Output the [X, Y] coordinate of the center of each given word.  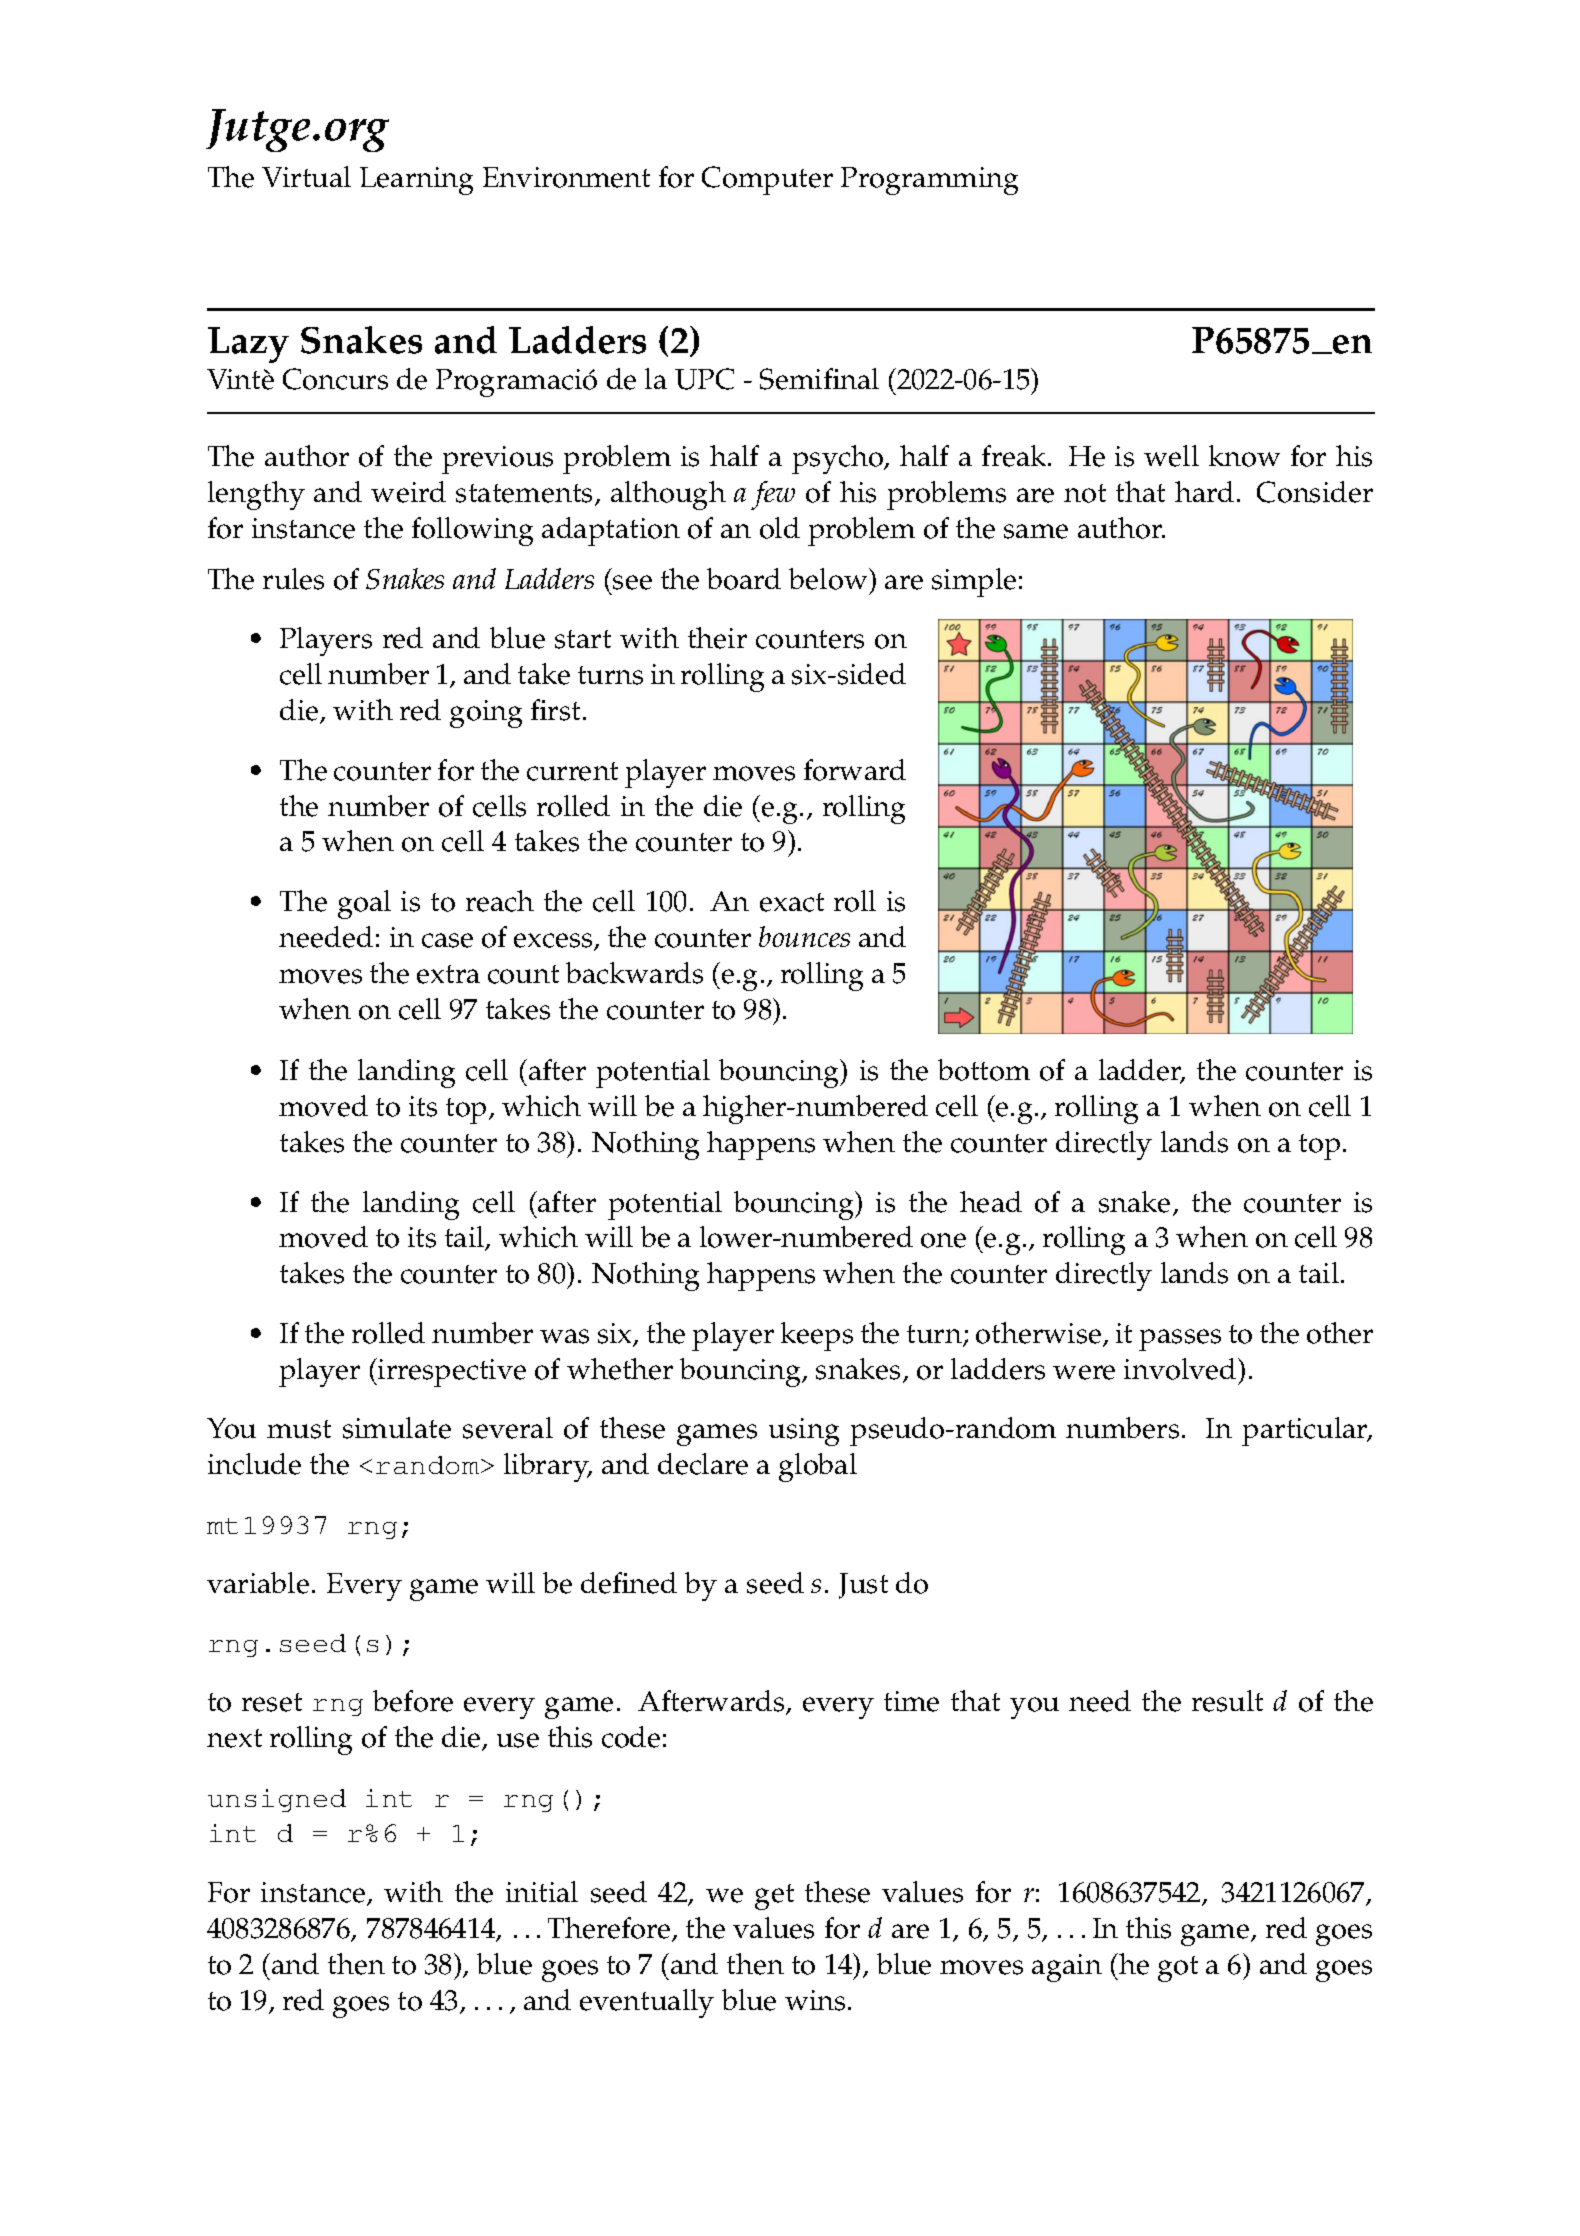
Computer [767, 180]
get [774, 1897]
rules [293, 579]
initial [542, 1891]
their [717, 638]
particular [1306, 1431]
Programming [929, 181]
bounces [804, 936]
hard [1204, 491]
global [818, 1467]
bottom [984, 1070]
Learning [416, 181]
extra [448, 974]
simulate [397, 1428]
